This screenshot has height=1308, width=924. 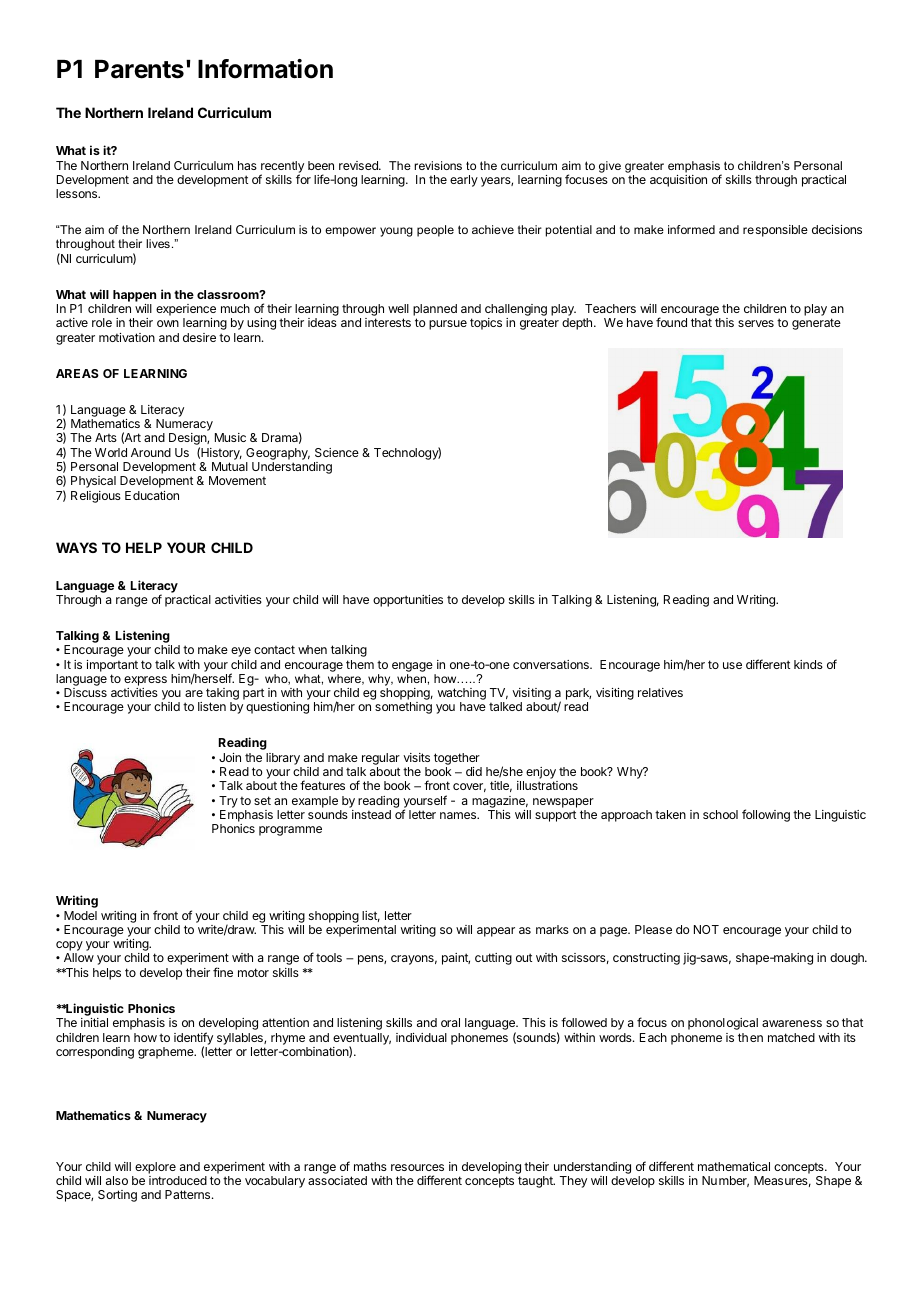 I want to click on revisions, so click(x=438, y=165).
